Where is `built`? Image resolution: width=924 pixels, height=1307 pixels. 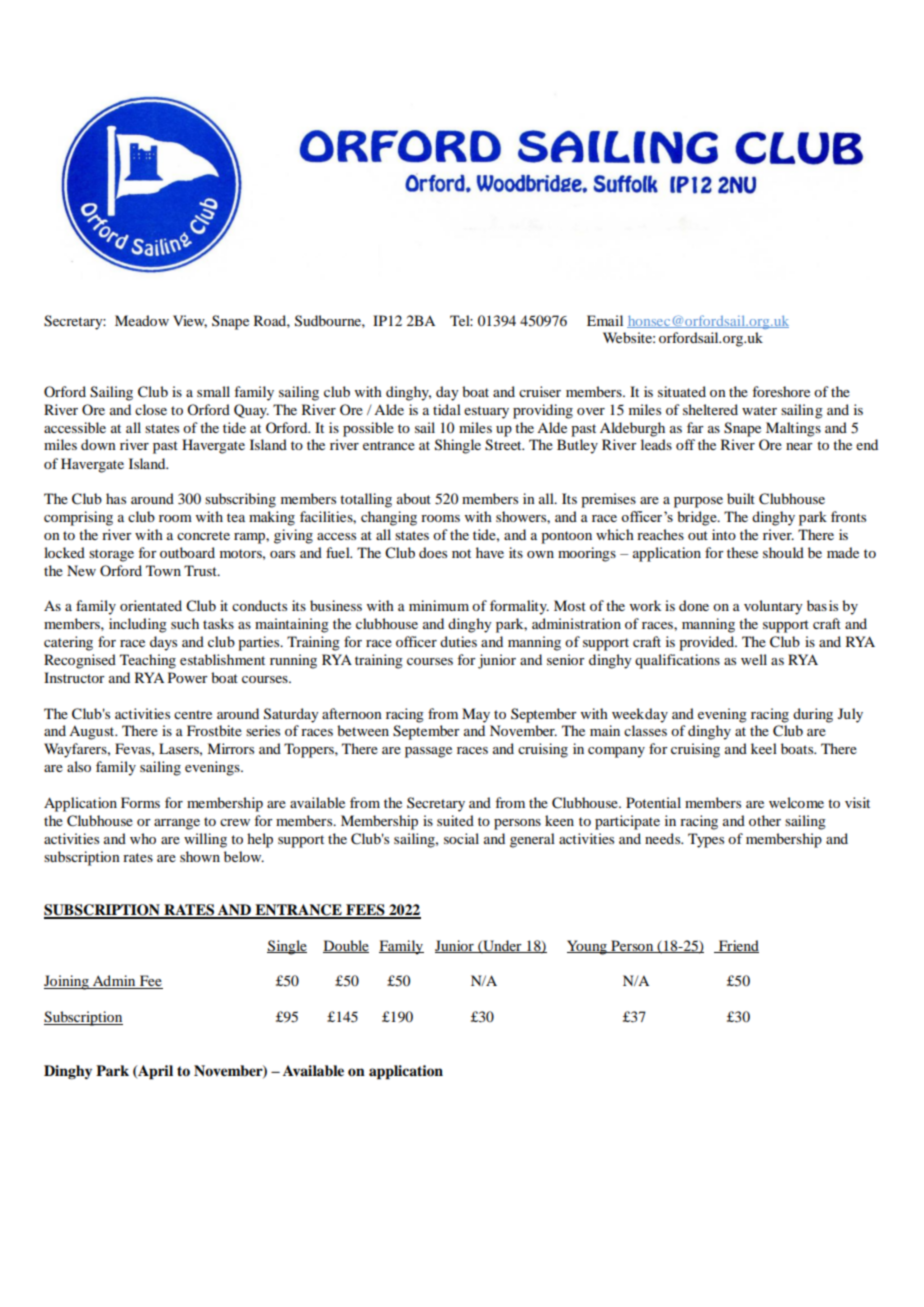 built is located at coordinates (741, 498).
